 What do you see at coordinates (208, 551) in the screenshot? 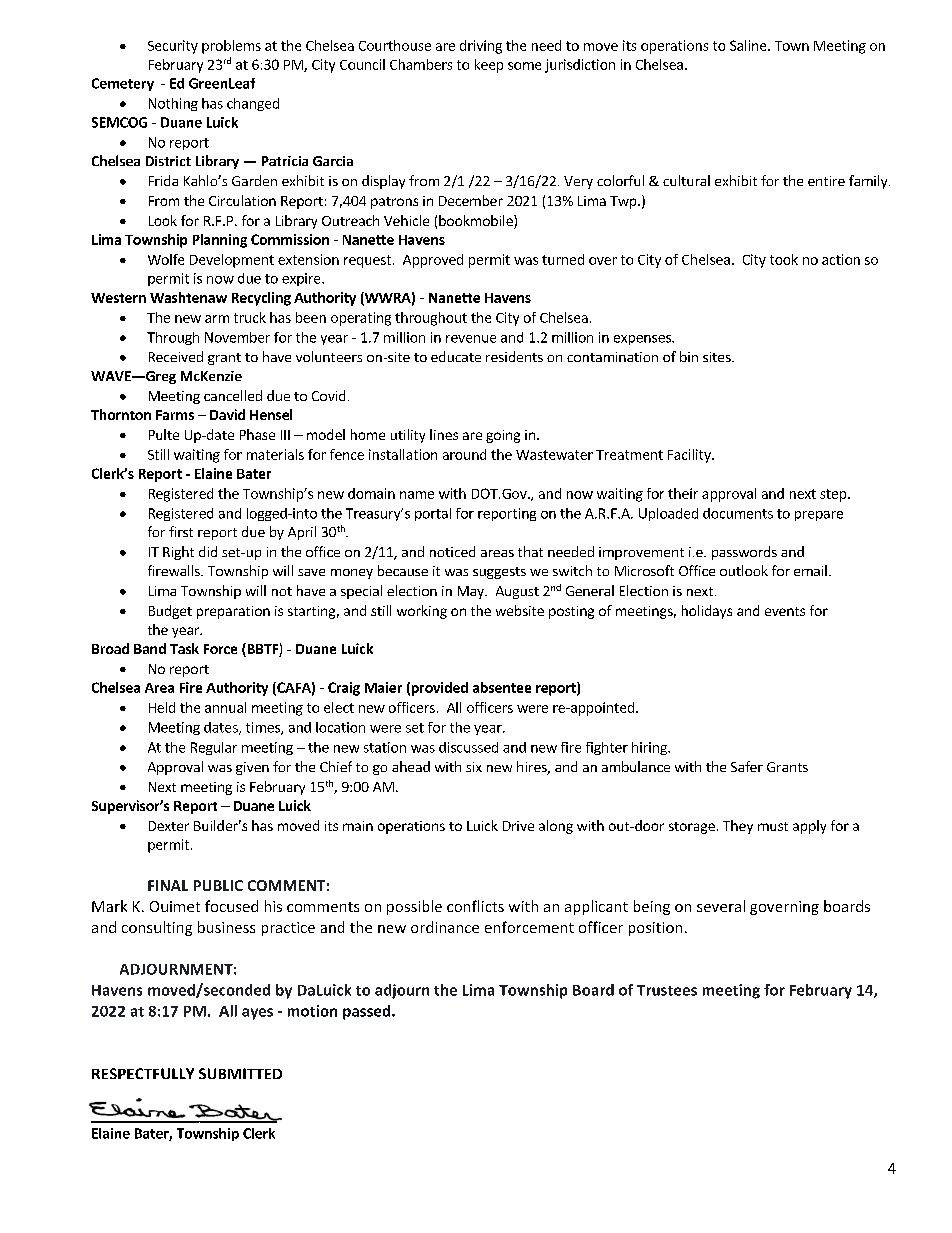
I see `did` at bounding box center [208, 551].
